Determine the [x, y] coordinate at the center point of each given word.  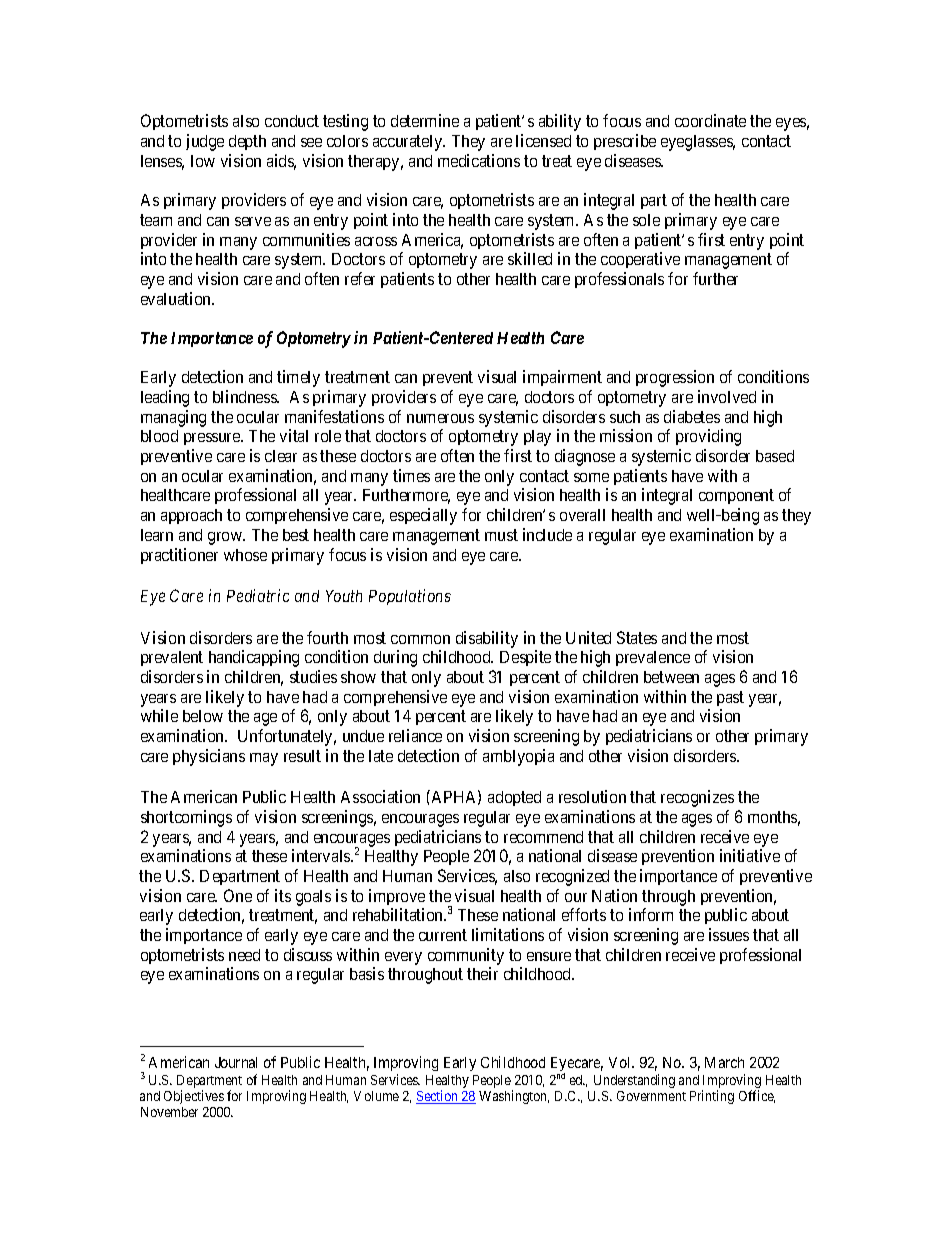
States [637, 637]
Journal [236, 1062]
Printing [712, 1097]
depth [247, 142]
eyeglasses [698, 143]
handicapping [254, 658]
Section [438, 1097]
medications [479, 160]
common [420, 639]
